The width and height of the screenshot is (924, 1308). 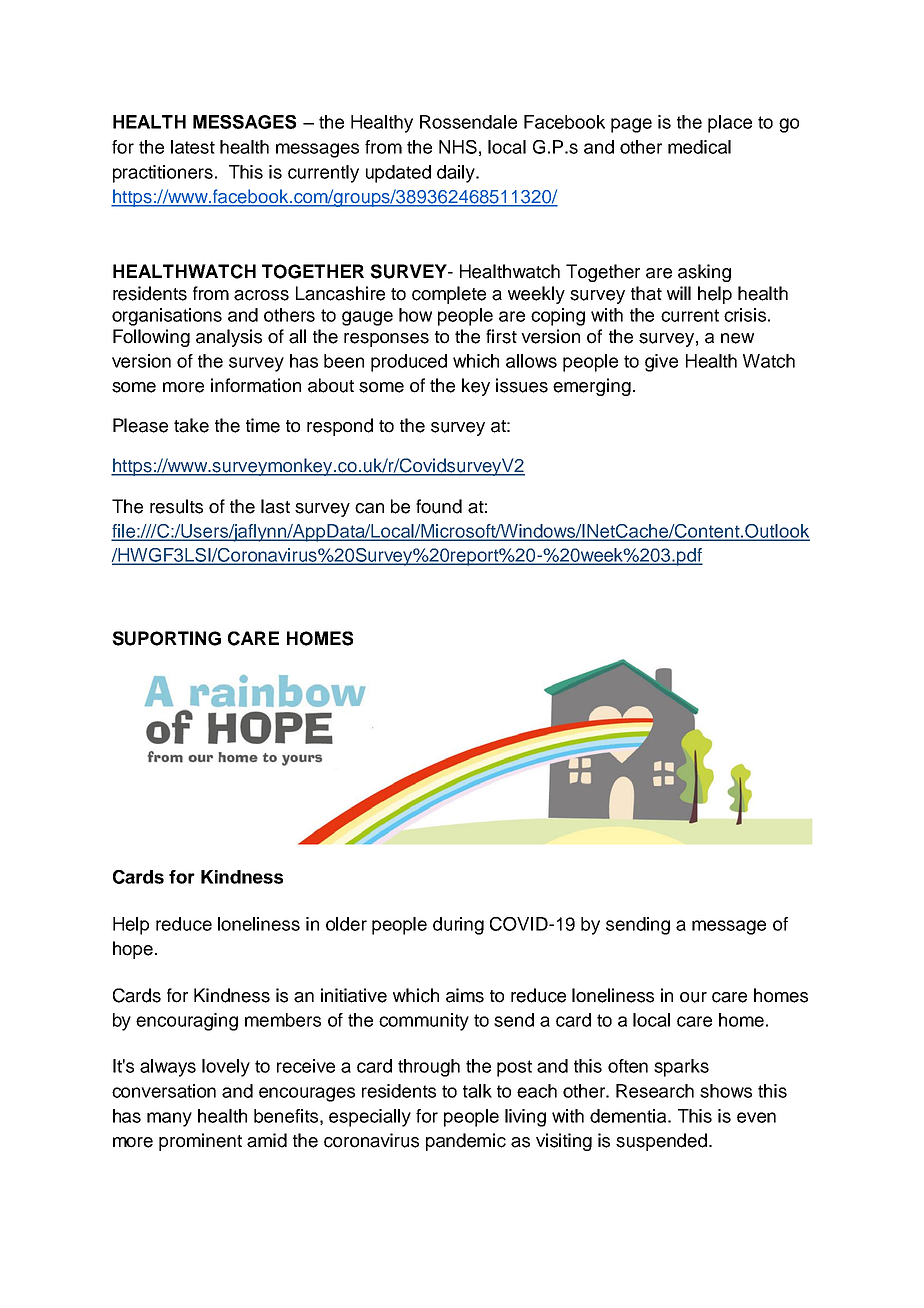 I want to click on take, so click(x=191, y=425).
